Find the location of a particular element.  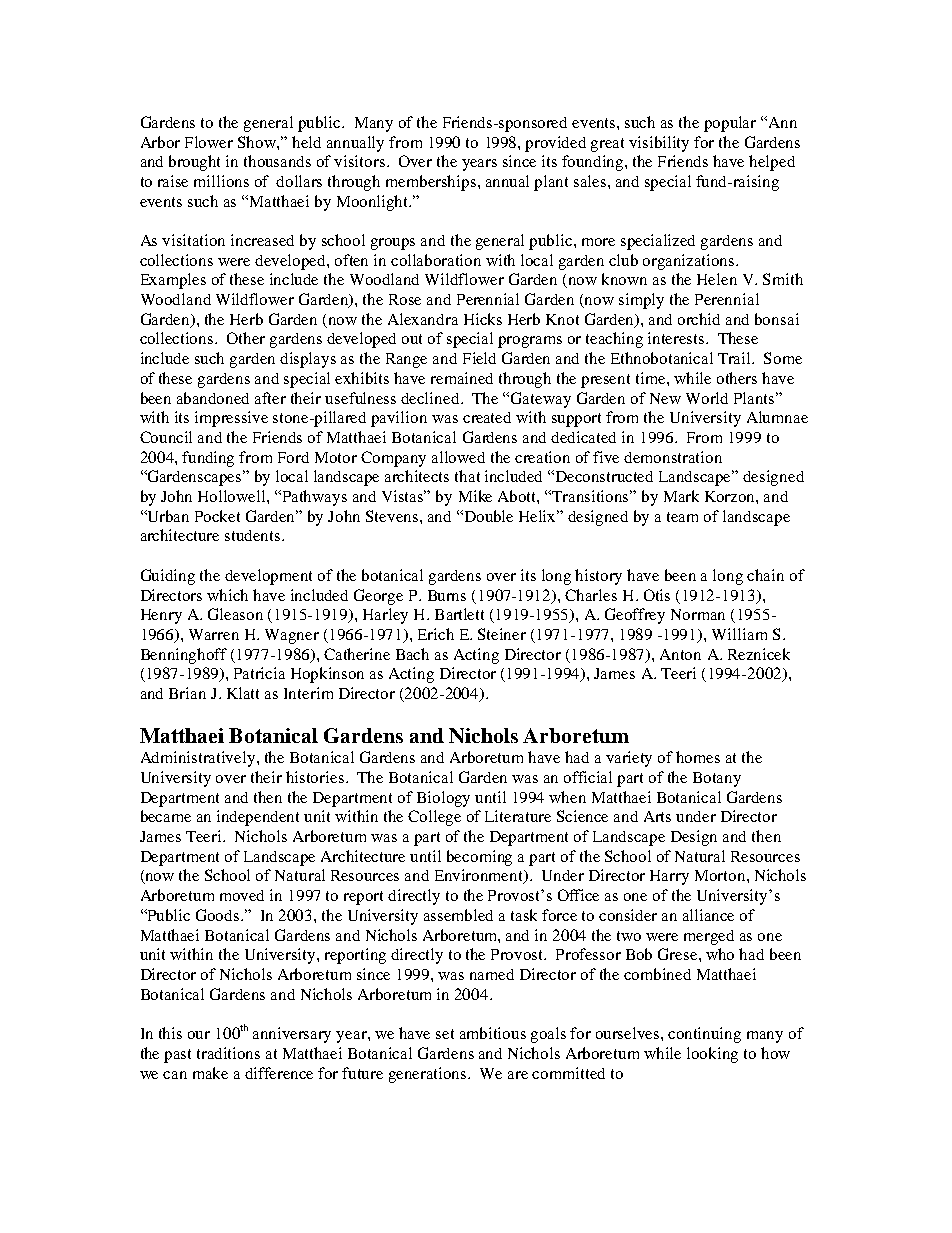

Arts is located at coordinates (657, 816).
